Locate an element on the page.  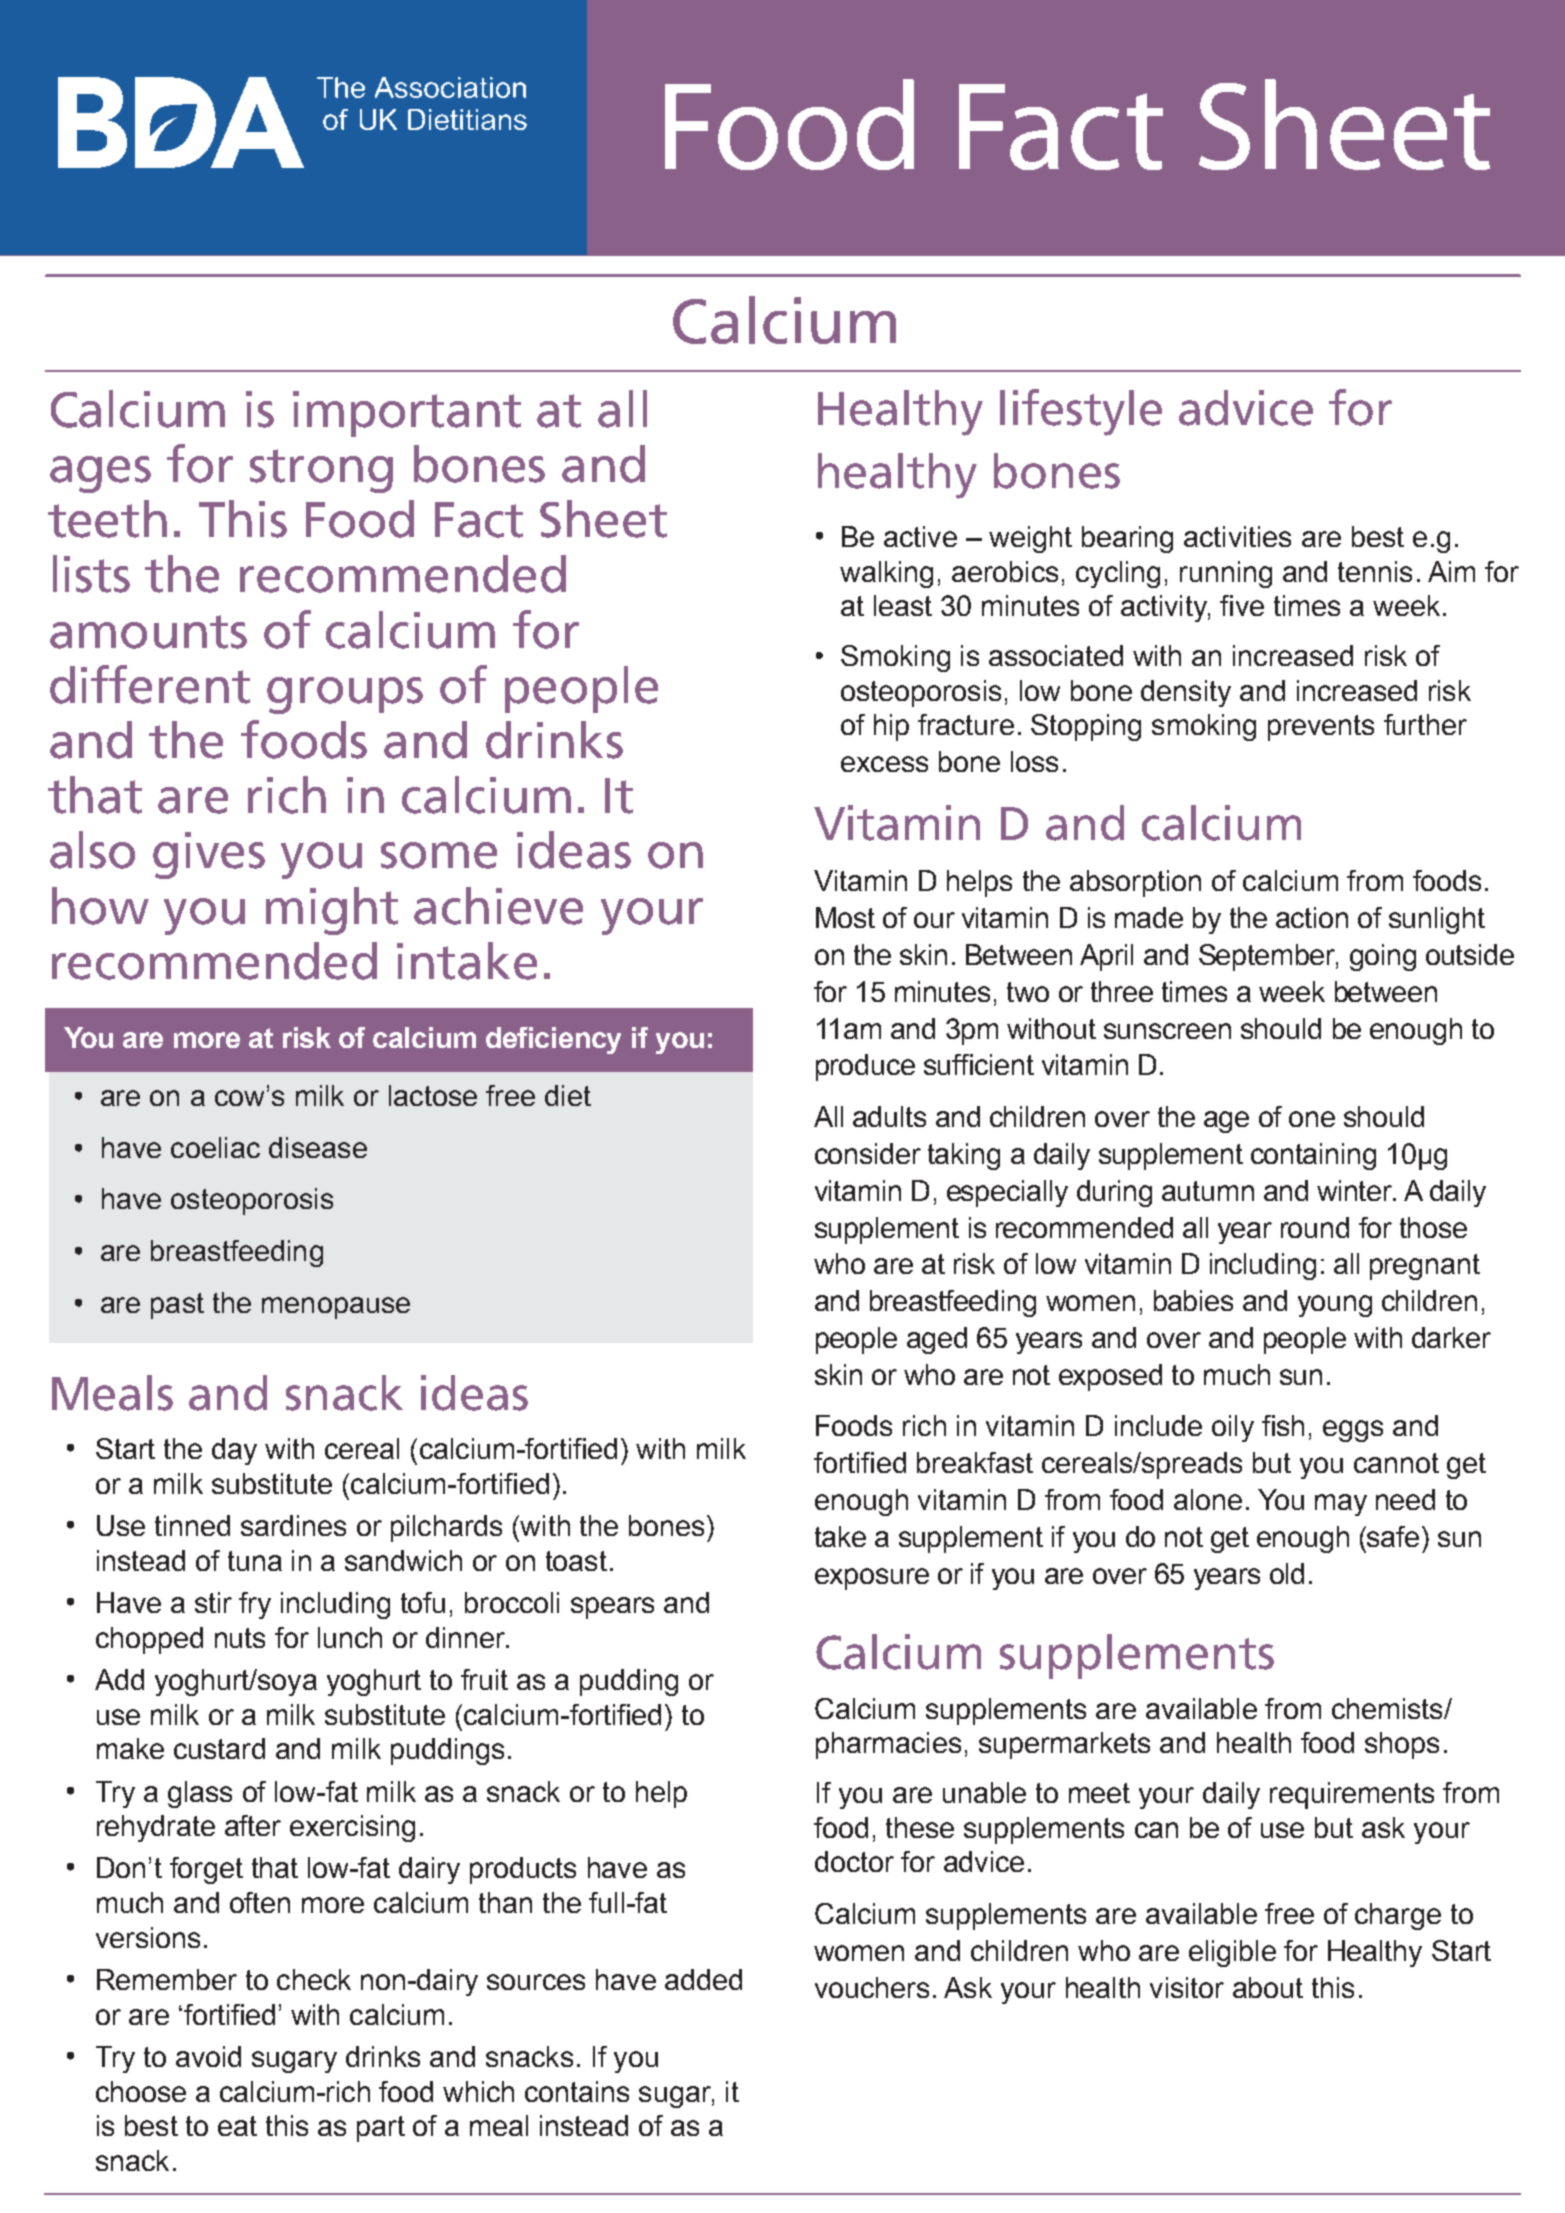
avoid is located at coordinates (208, 2056).
